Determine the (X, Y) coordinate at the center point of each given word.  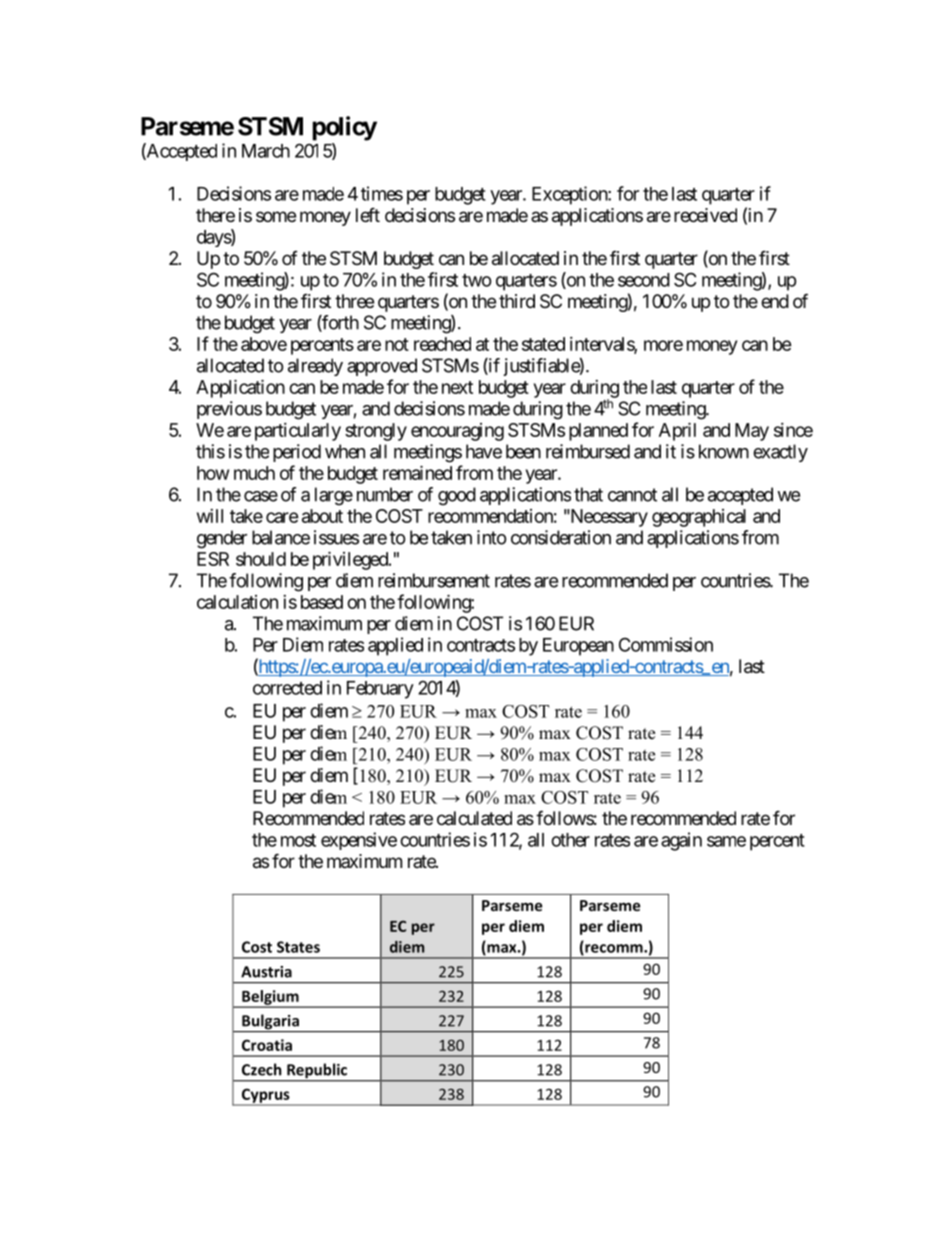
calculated (474, 818)
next (457, 387)
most (298, 840)
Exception (570, 195)
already (315, 367)
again (681, 841)
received (705, 215)
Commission (666, 644)
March (266, 151)
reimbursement (434, 580)
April (677, 431)
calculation (237, 602)
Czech (262, 1069)
